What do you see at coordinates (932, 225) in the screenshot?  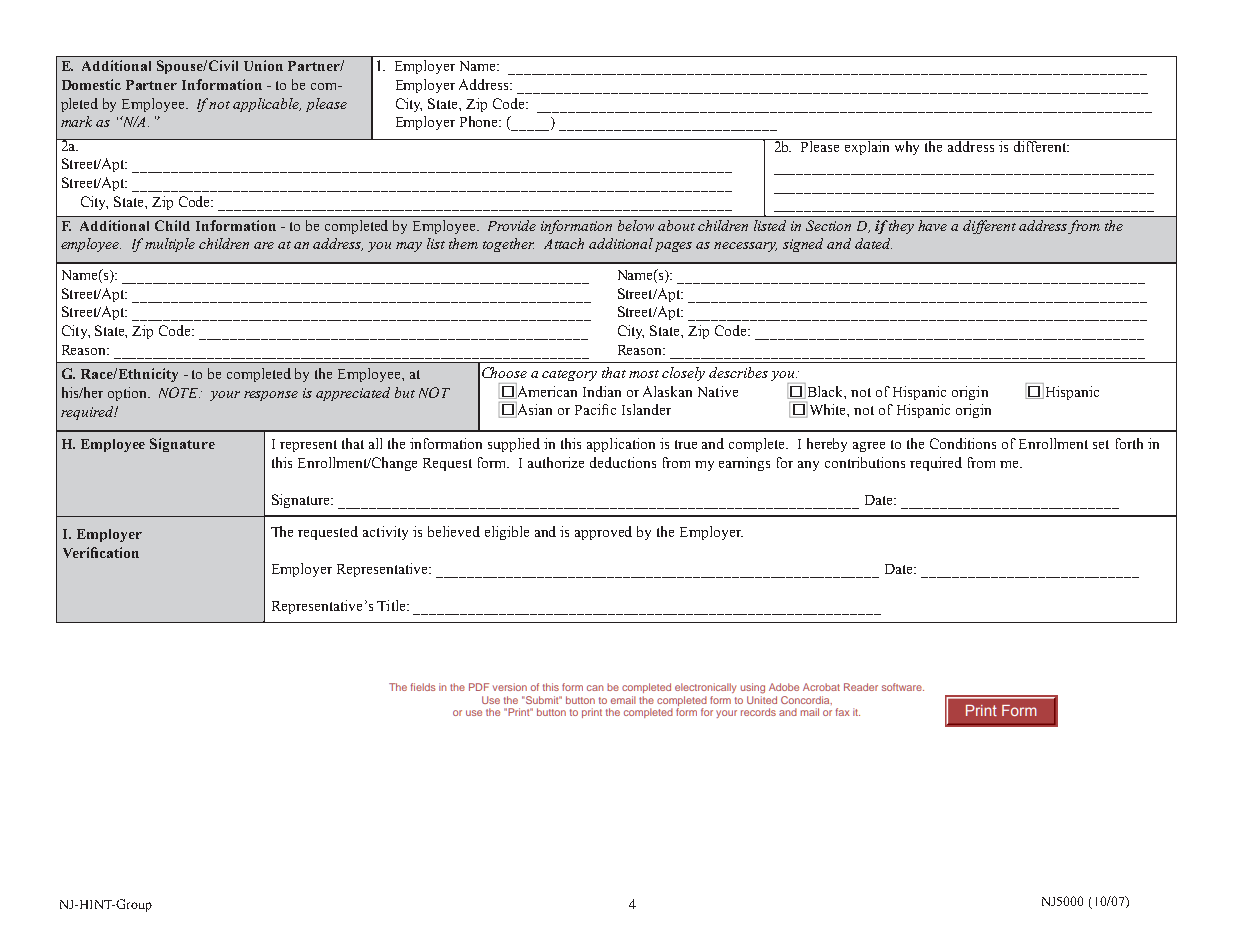 I see `have` at bounding box center [932, 225].
